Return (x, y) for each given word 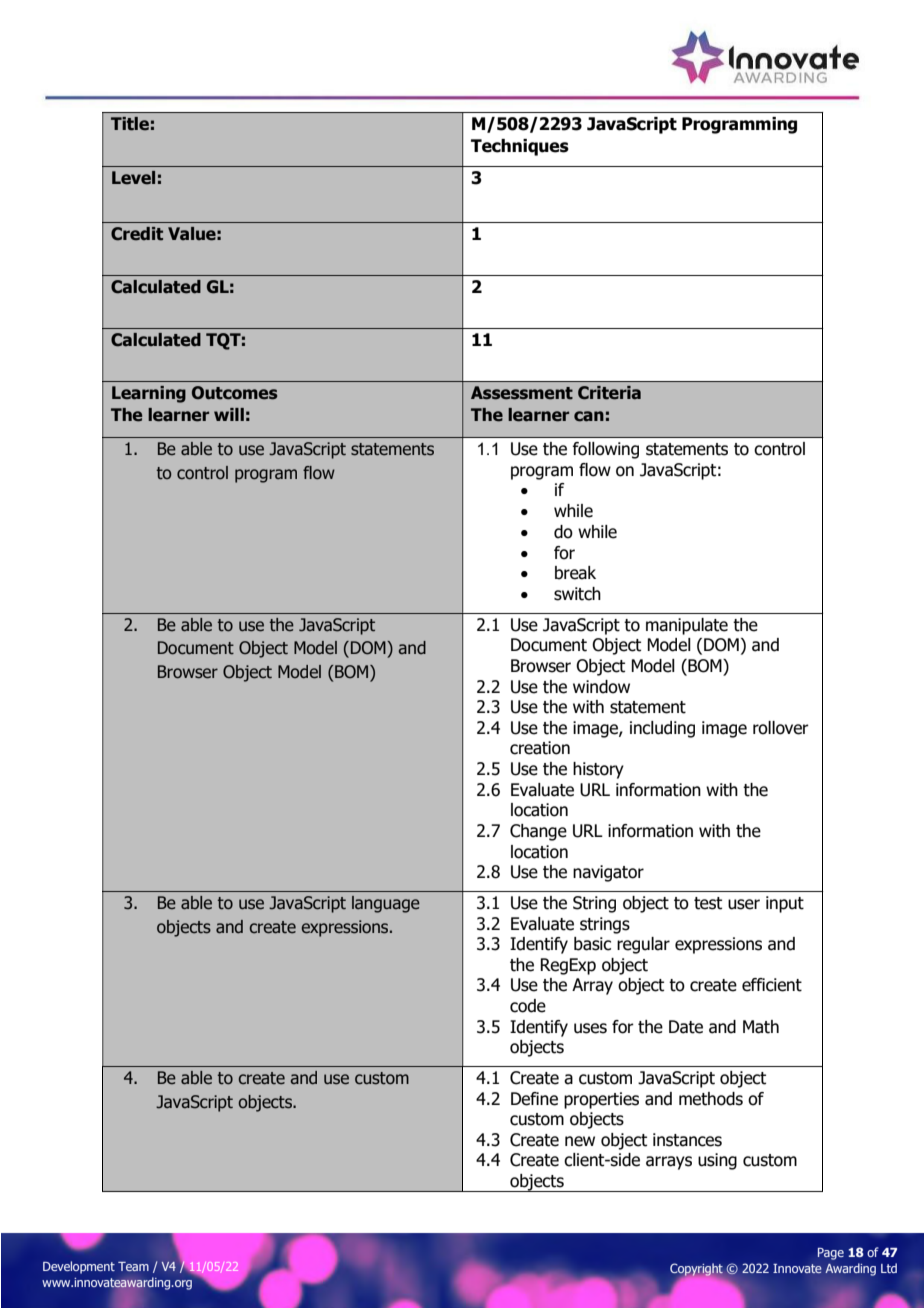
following (605, 450)
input (785, 904)
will (229, 414)
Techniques (520, 147)
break (575, 573)
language (386, 904)
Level (133, 178)
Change (538, 832)
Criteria (609, 393)
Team (133, 1266)
